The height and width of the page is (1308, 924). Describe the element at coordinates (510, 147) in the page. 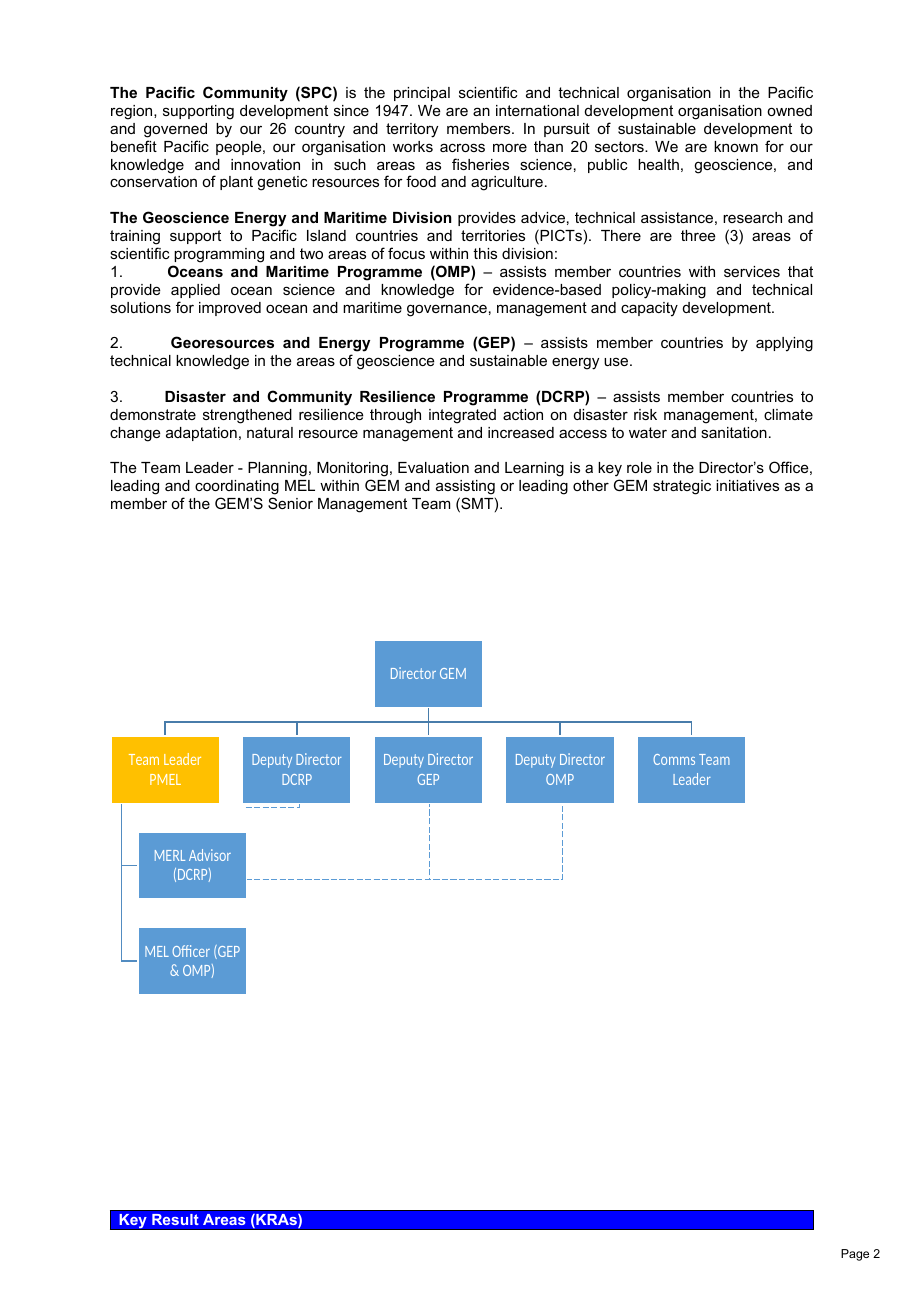

I see `more` at that location.
